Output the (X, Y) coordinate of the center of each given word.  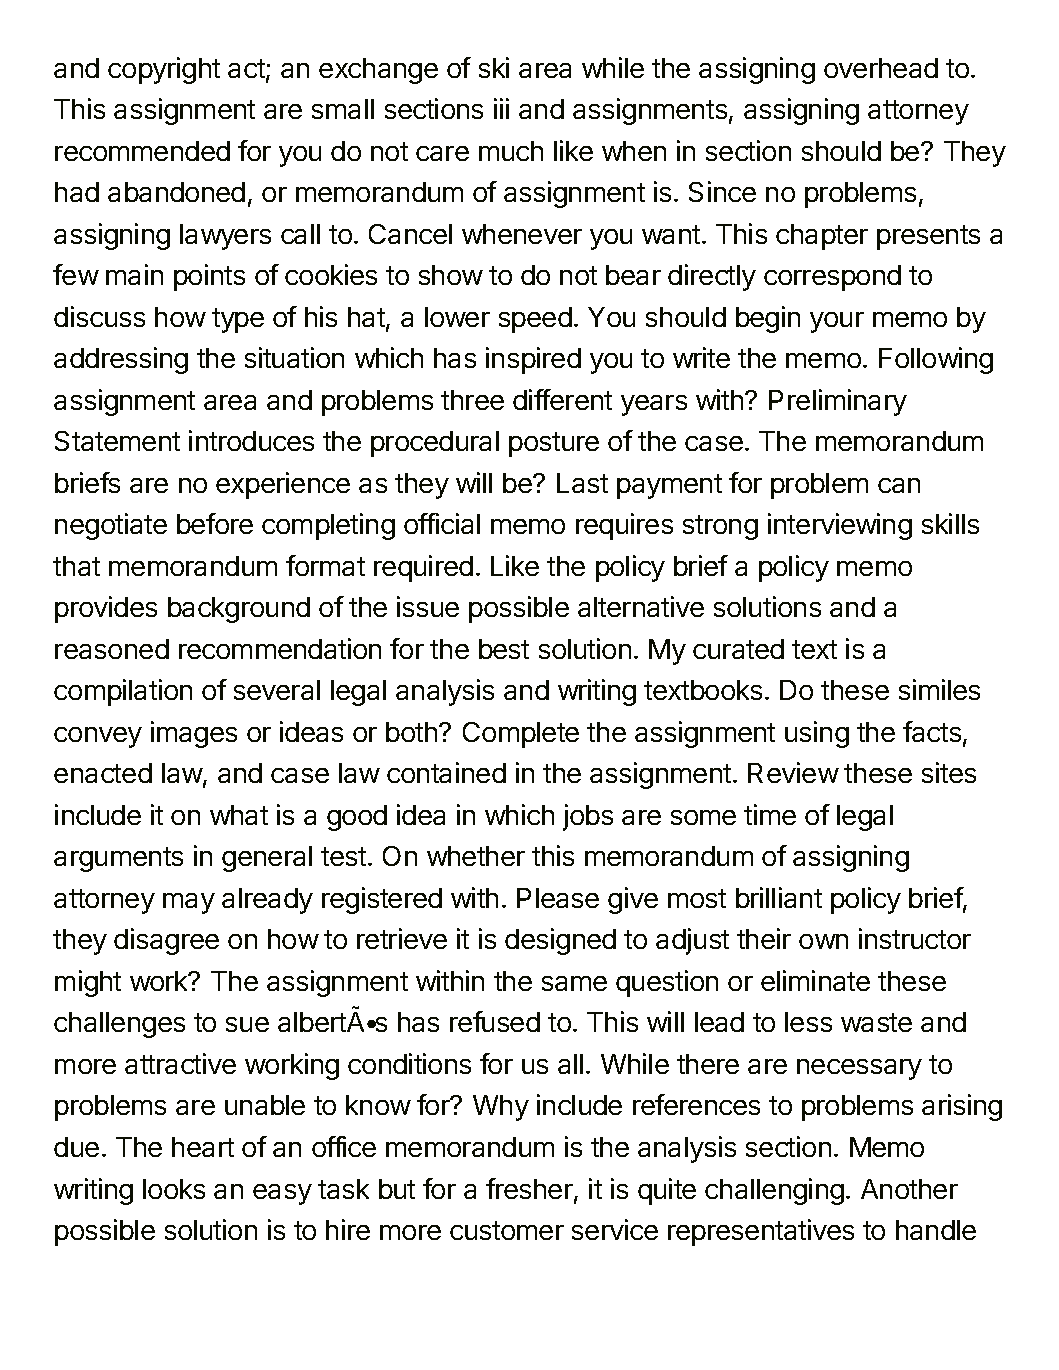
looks (174, 1189)
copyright (164, 70)
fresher (530, 1190)
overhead (881, 68)
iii (501, 108)
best (504, 649)
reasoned (112, 649)
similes (939, 689)
